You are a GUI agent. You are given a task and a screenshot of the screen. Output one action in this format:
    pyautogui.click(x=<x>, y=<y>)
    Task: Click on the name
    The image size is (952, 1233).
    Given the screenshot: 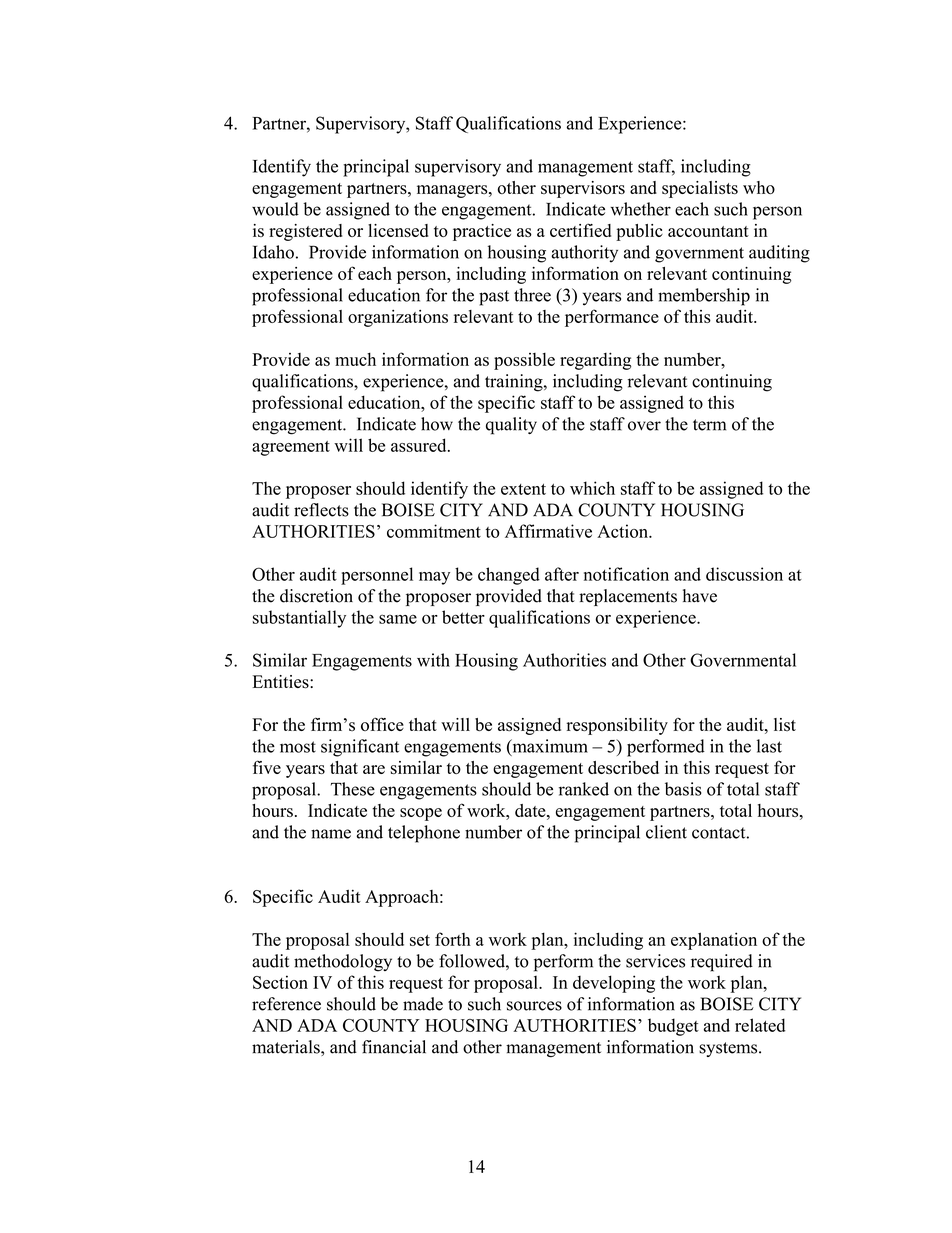 What is the action you would take?
    pyautogui.click(x=331, y=834)
